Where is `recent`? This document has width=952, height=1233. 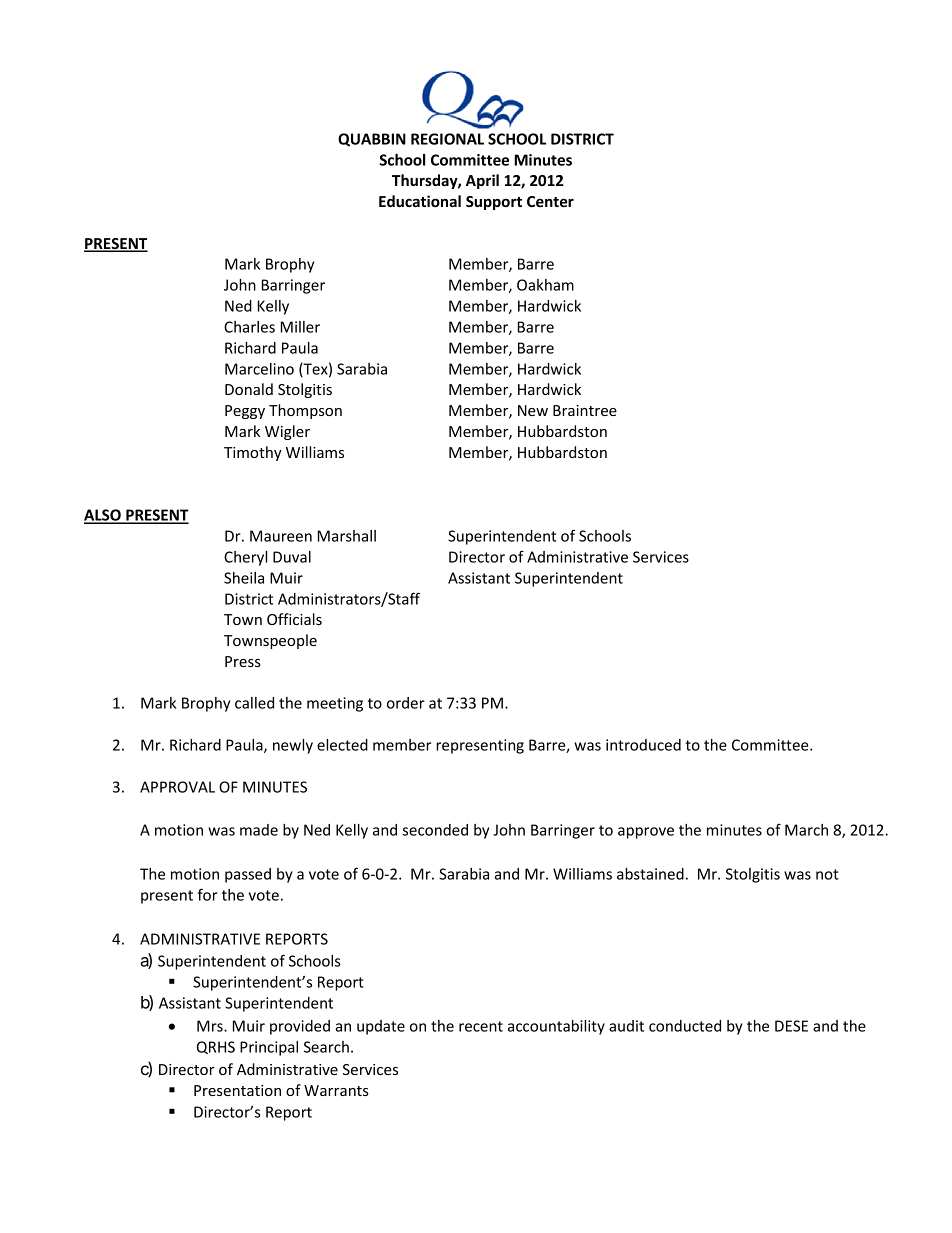
recent is located at coordinates (481, 1026).
